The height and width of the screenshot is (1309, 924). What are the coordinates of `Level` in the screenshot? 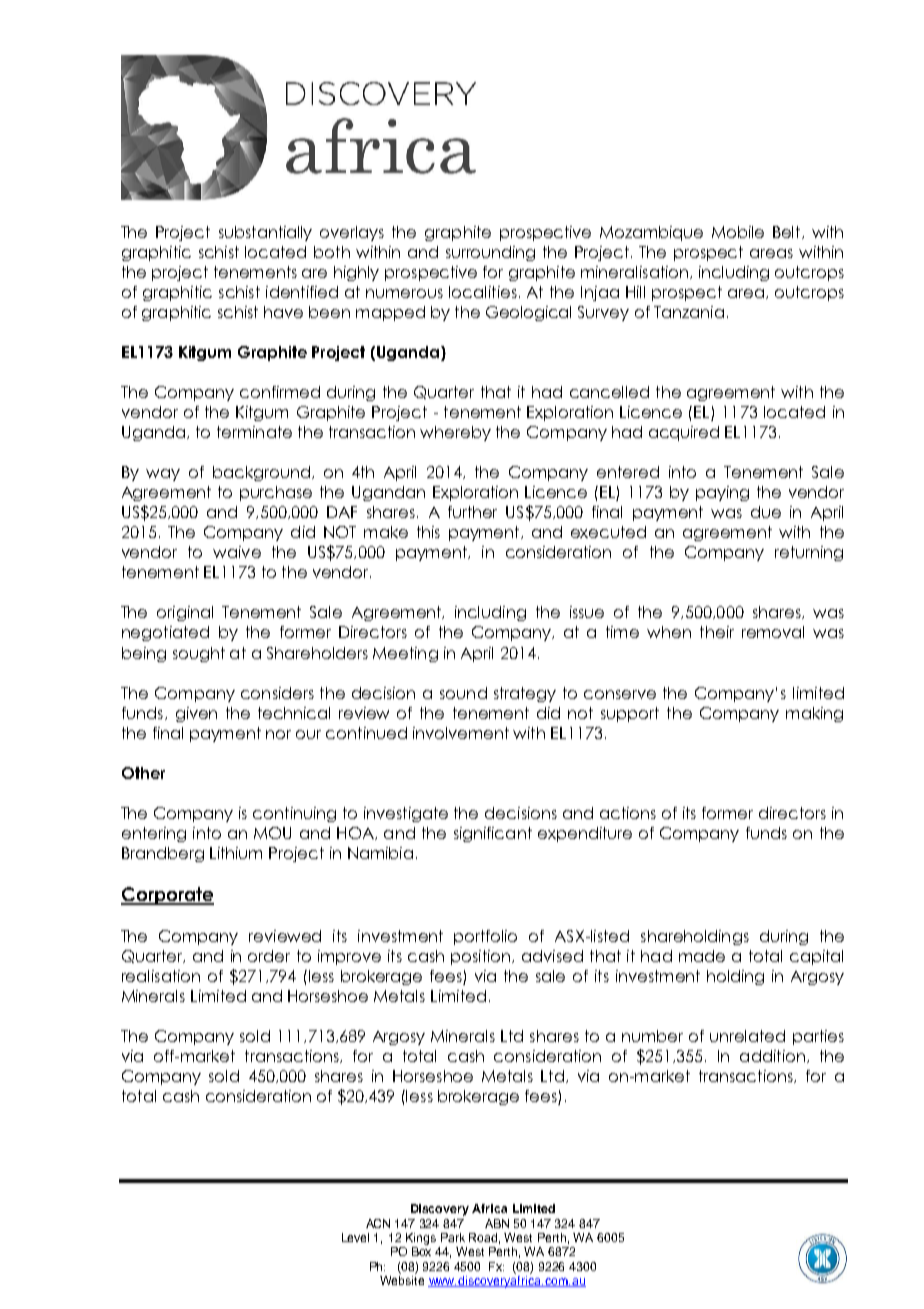 It's located at (355, 1237).
